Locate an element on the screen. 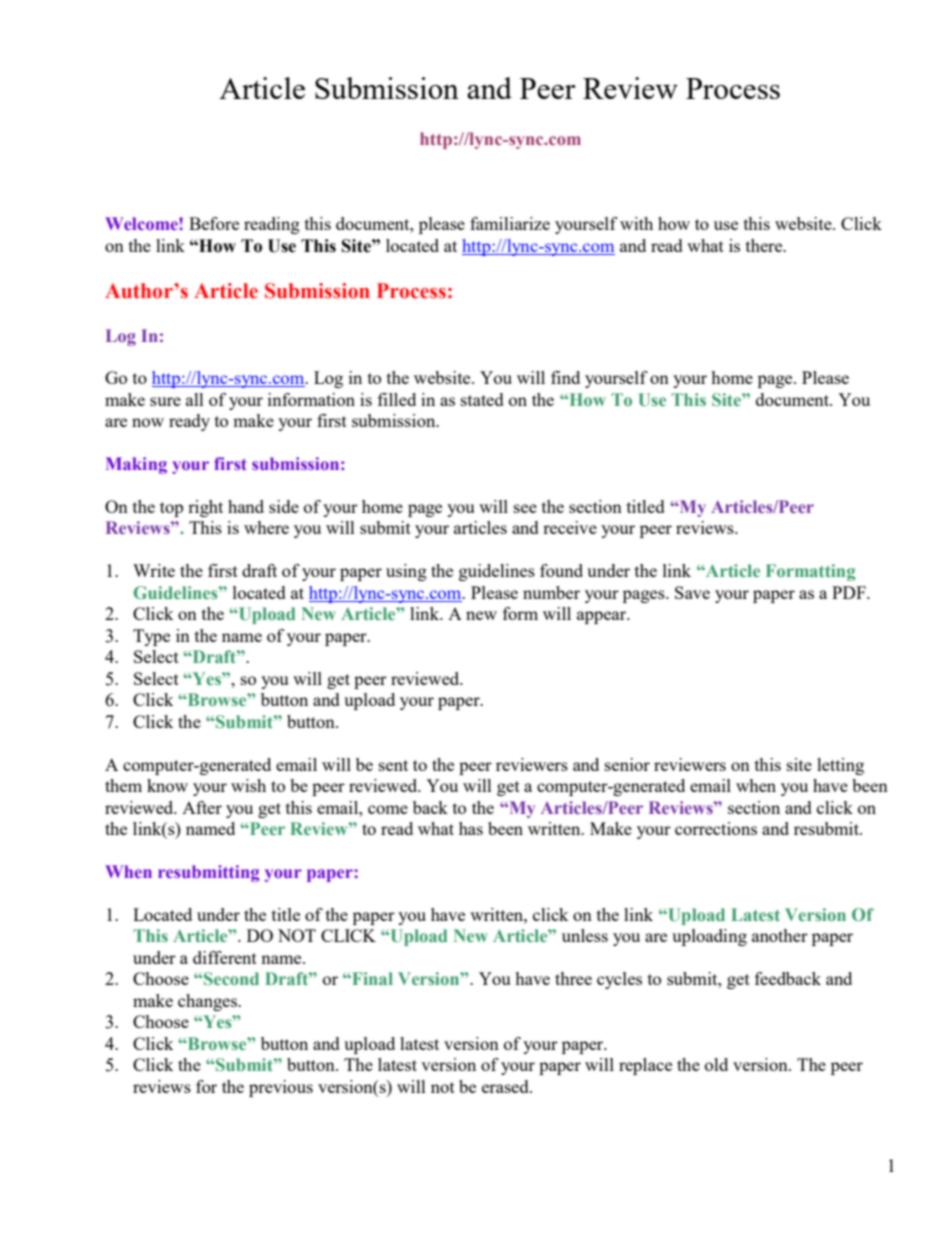  Before is located at coordinates (214, 223).
